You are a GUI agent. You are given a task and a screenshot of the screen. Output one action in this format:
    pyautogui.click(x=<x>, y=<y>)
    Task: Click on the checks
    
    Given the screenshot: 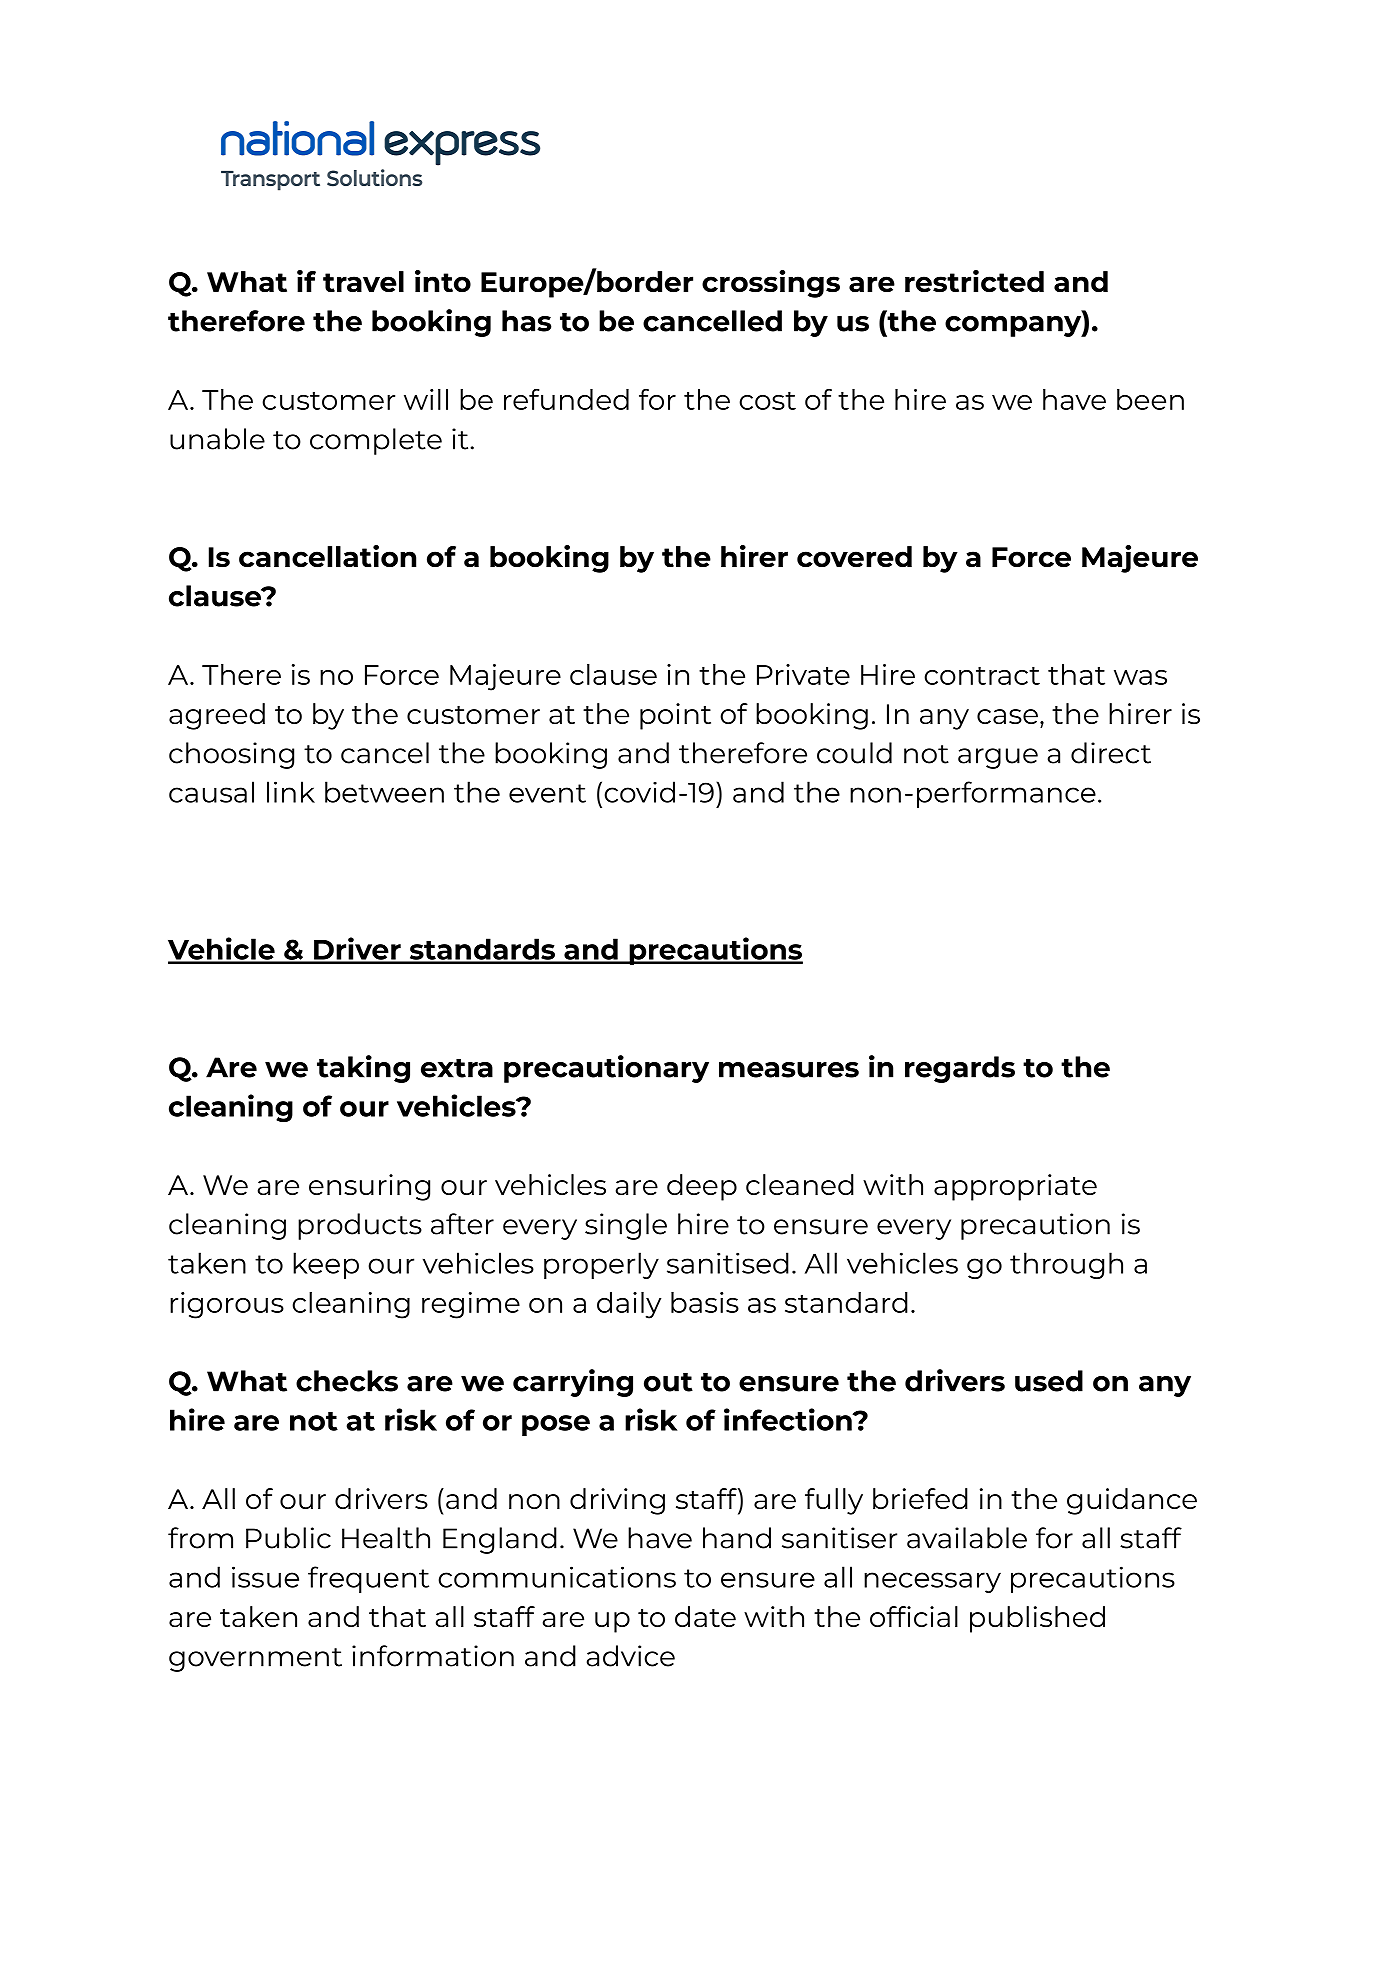 What is the action you would take?
    pyautogui.click(x=347, y=1381)
